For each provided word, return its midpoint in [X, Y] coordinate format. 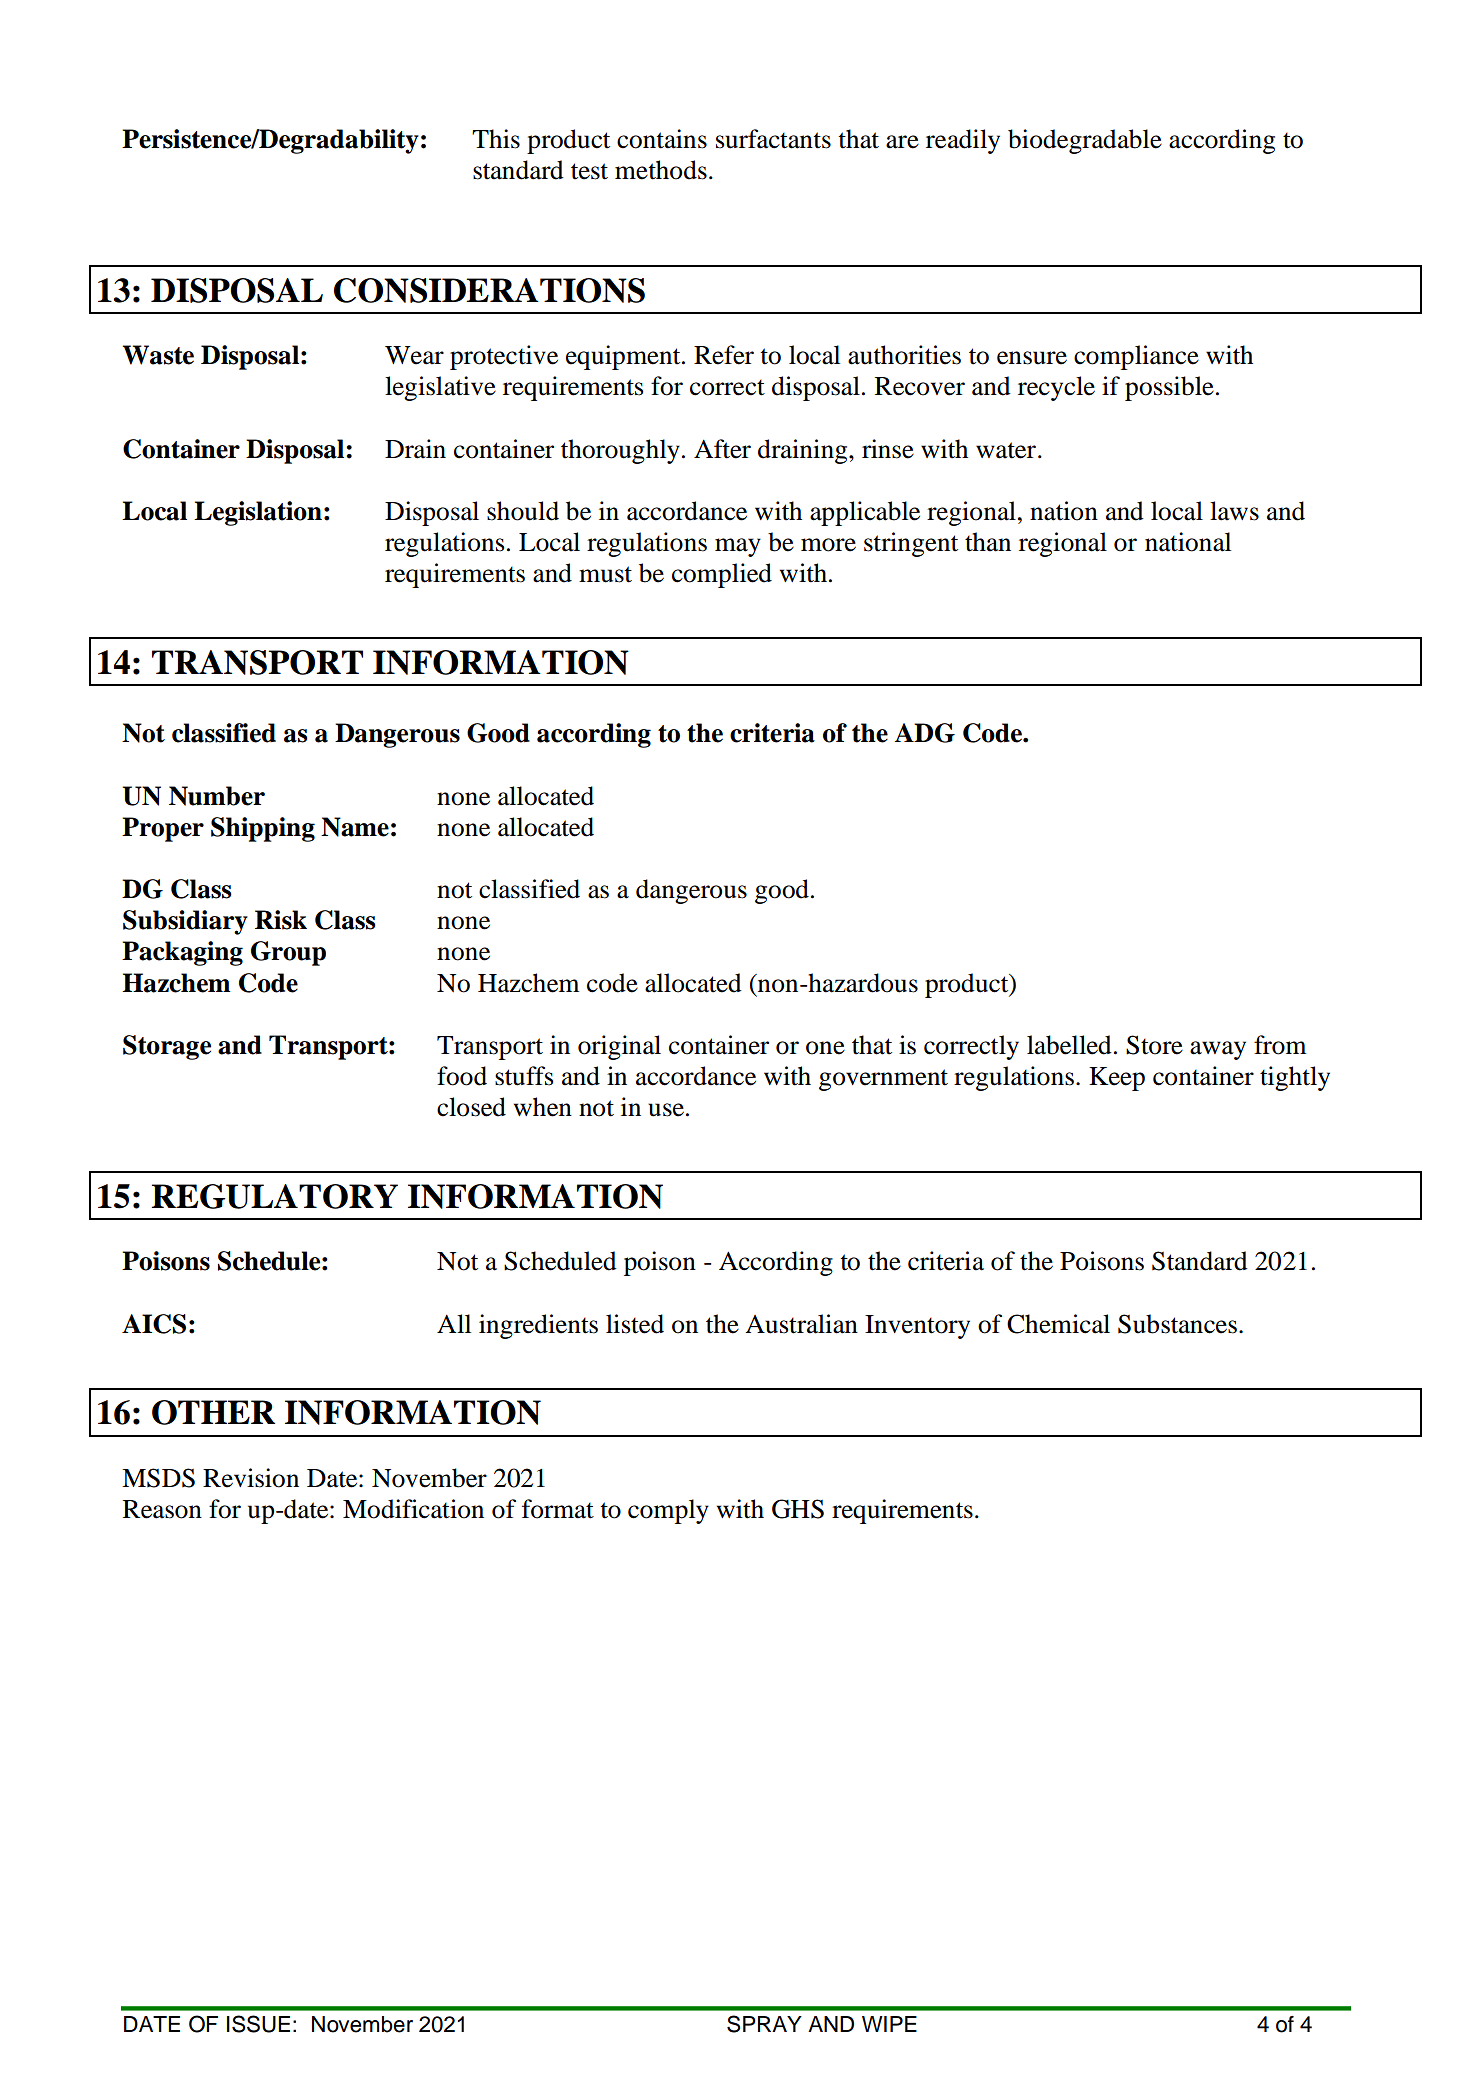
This [496, 139]
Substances [1177, 1324]
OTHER [213, 1412]
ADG [924, 733]
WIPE [889, 2024]
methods [661, 170]
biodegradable [1085, 141]
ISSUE [258, 2024]
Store [1154, 1045]
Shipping [263, 829]
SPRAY [764, 2024]
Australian [801, 1324]
